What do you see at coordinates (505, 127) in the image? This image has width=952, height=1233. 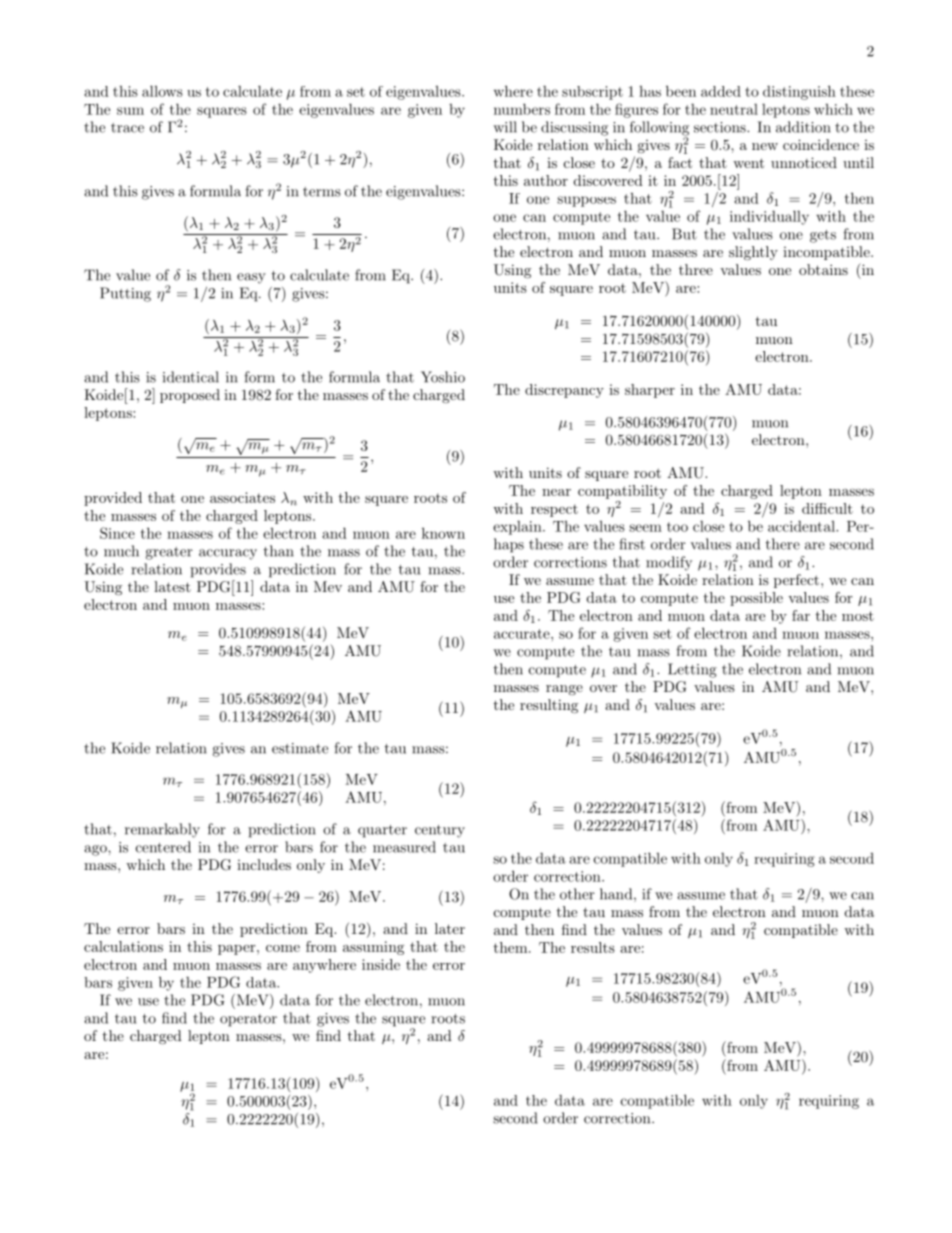 I see `will` at bounding box center [505, 127].
